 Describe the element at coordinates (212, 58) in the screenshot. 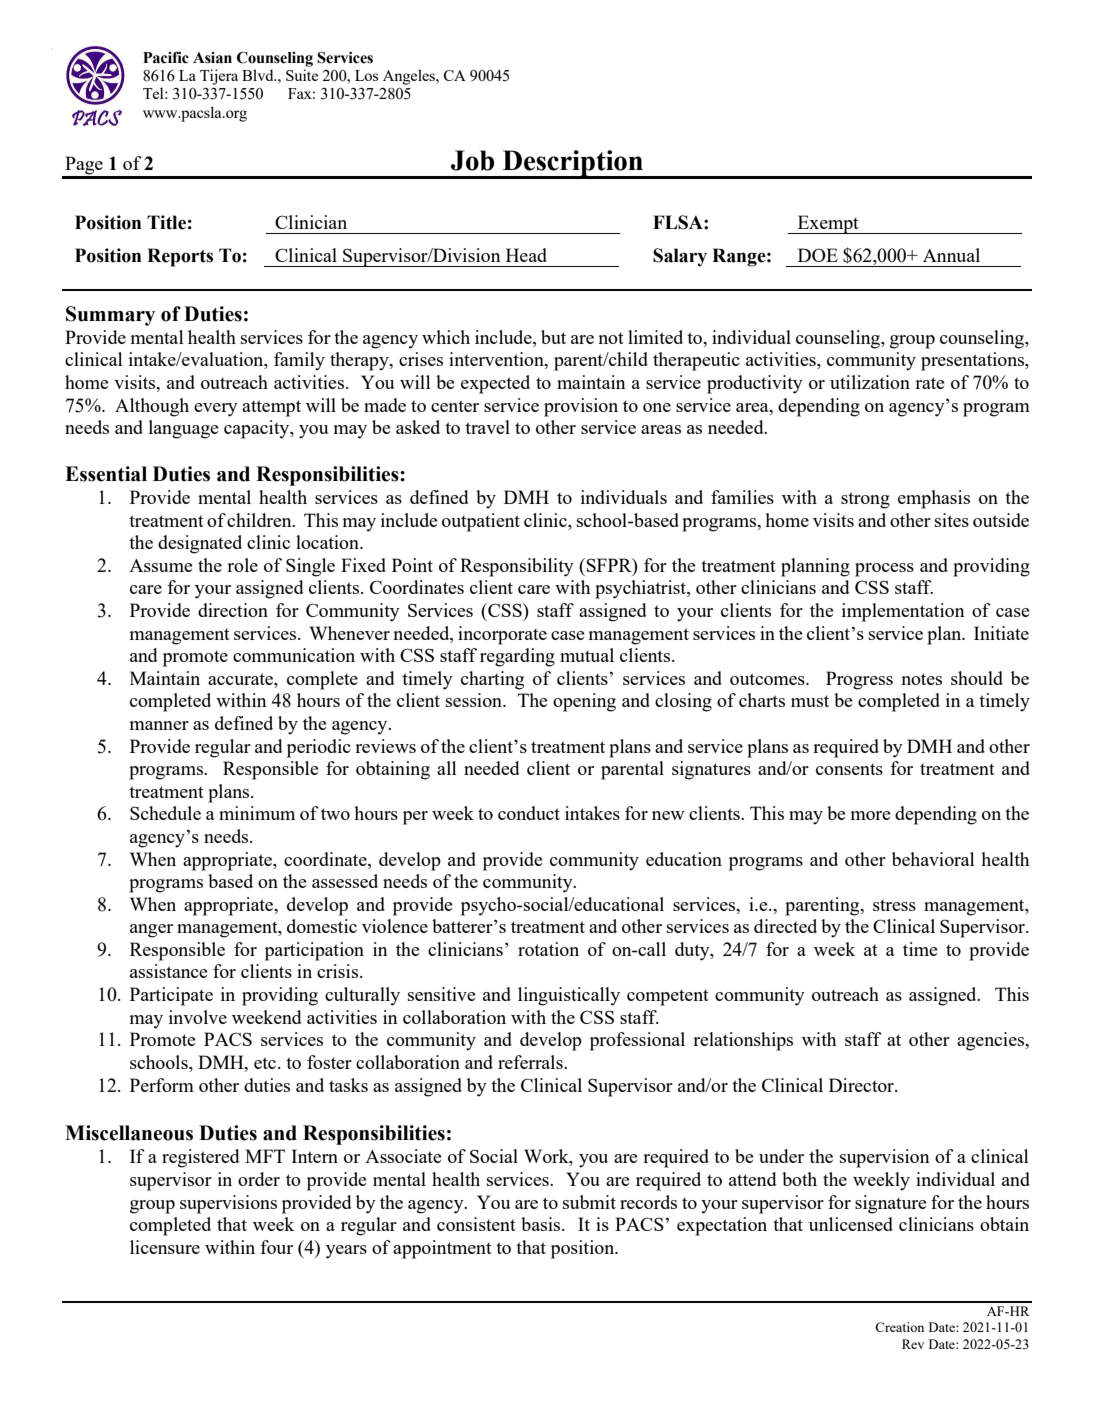

I see `Asian` at that location.
